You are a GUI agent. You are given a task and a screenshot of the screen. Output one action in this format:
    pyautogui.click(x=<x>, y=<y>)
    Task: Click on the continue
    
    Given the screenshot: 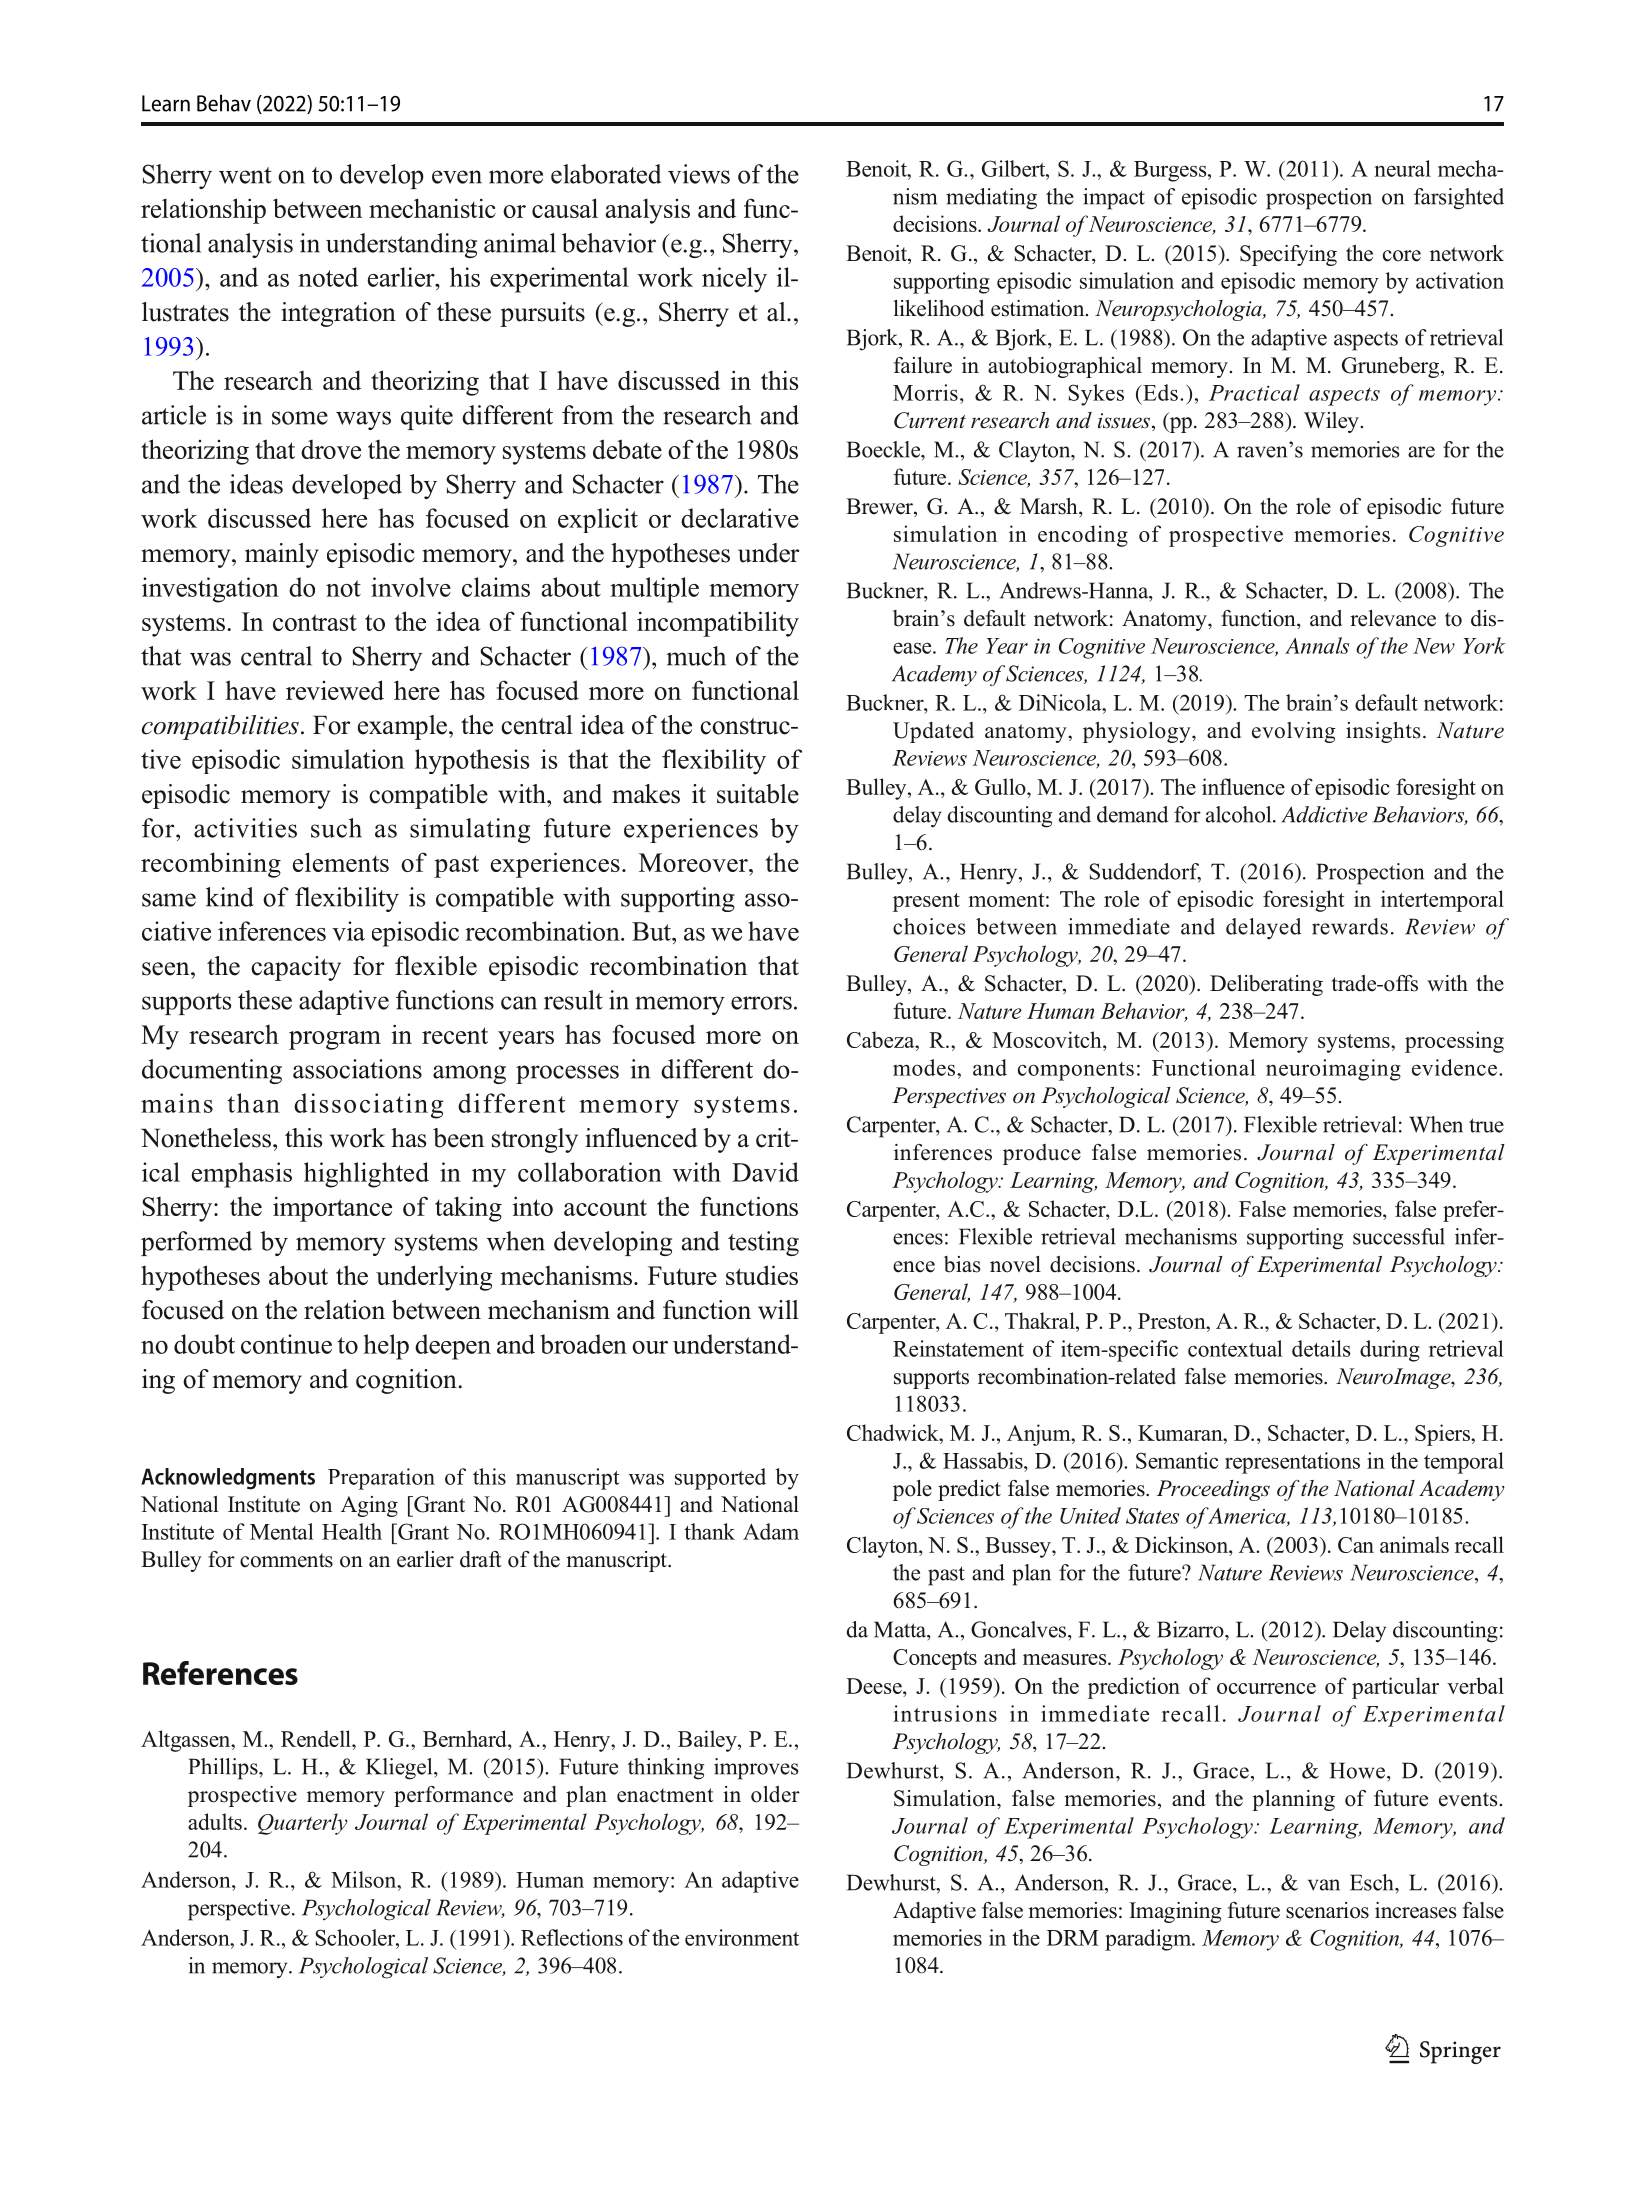 What is the action you would take?
    pyautogui.click(x=286, y=1344)
